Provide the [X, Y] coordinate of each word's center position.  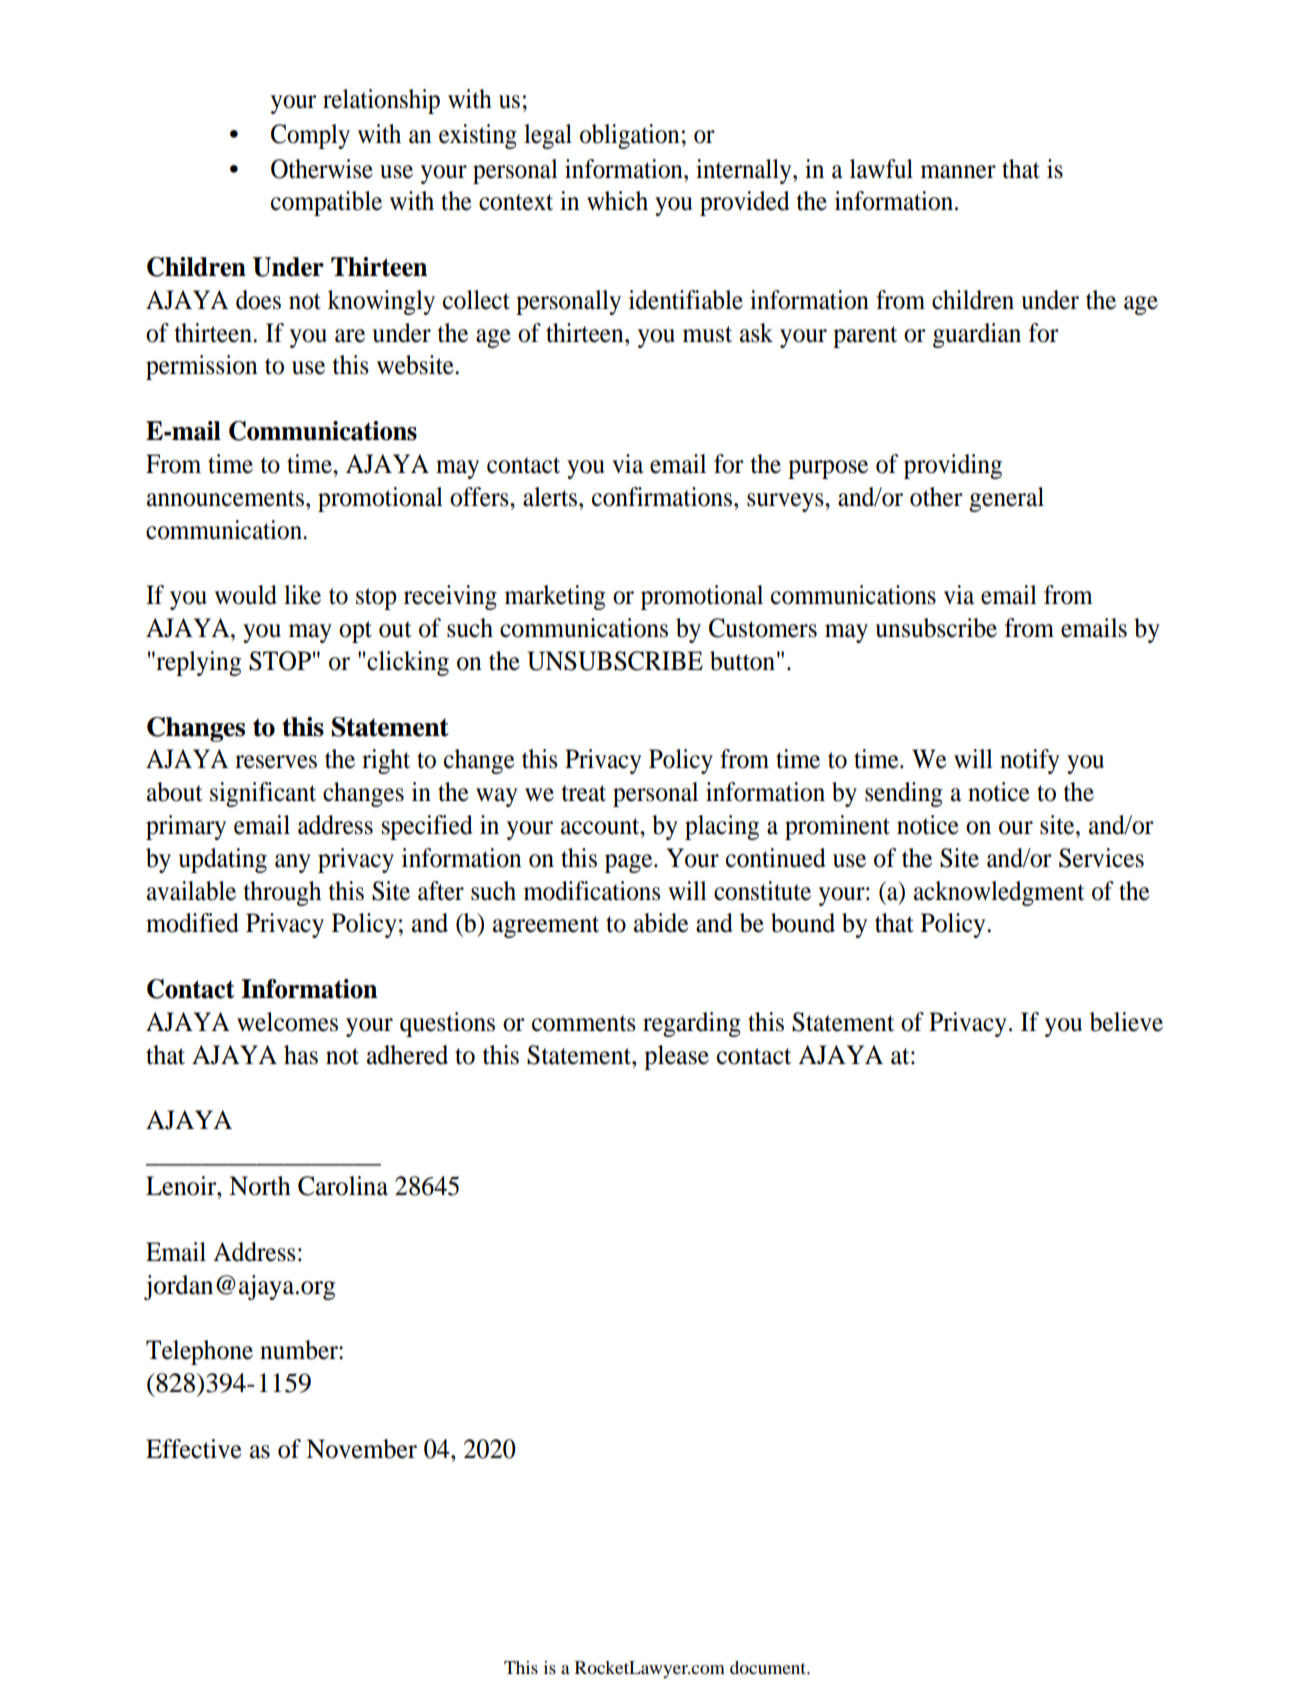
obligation [630, 136]
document [769, 1667]
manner [958, 172]
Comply [310, 136]
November [361, 1449]
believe [1126, 1022]
